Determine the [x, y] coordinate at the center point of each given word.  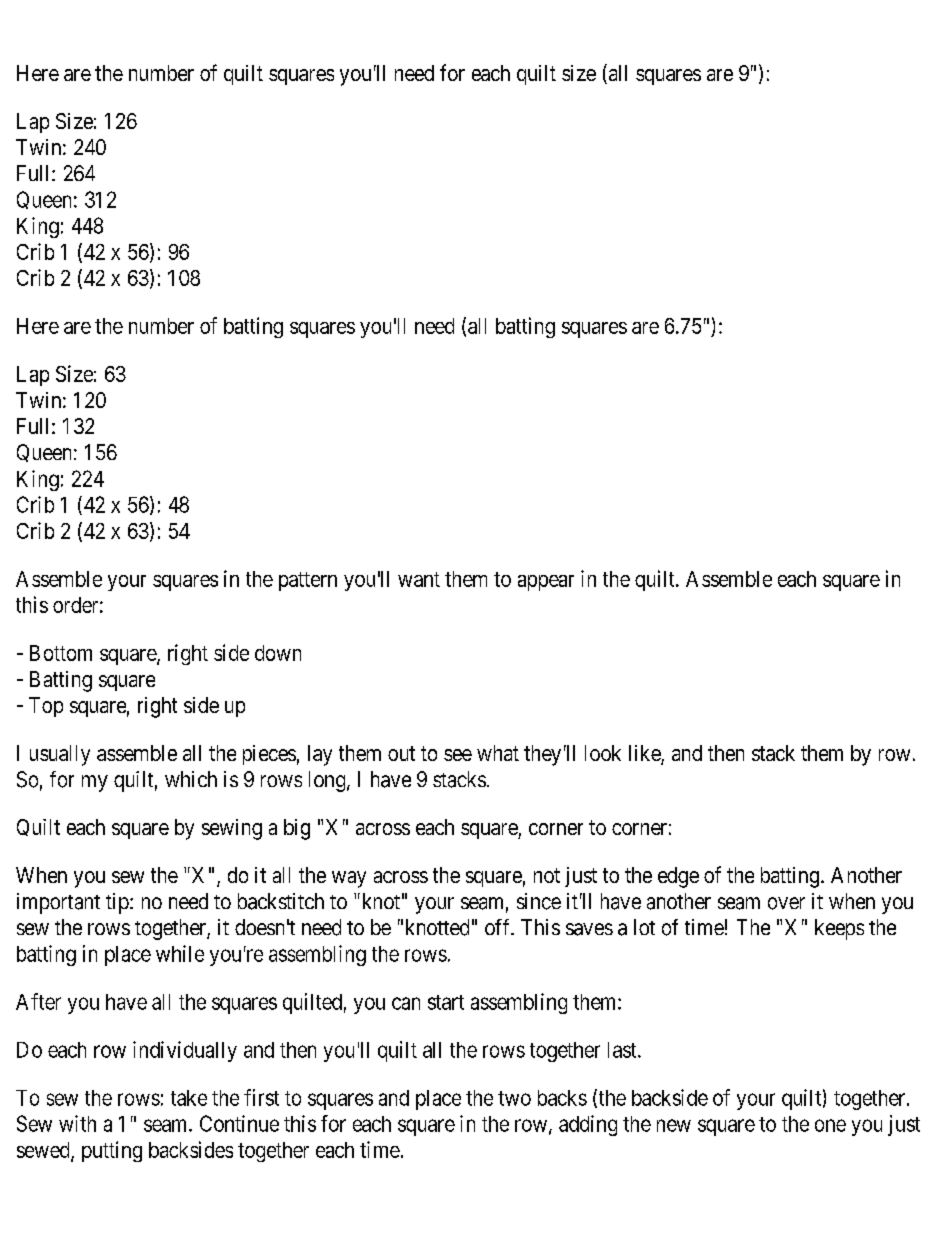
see [458, 755]
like [645, 754]
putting [112, 1151]
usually [60, 755]
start [446, 1002]
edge [678, 877]
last [623, 1050]
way [349, 879]
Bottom [61, 653]
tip [118, 903]
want [419, 579]
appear [546, 583]
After [38, 1001]
